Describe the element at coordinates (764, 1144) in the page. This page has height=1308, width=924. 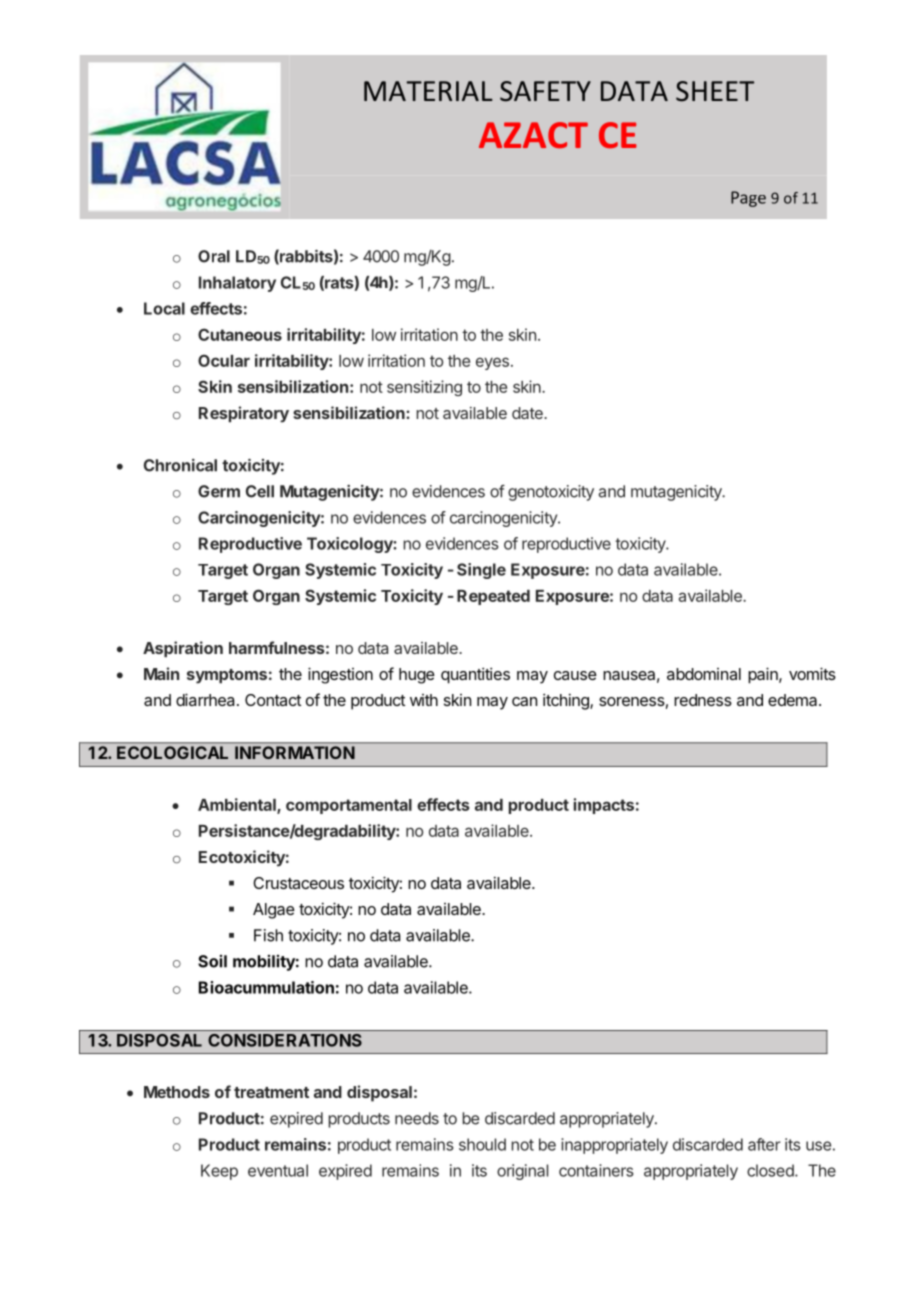
I see `after` at that location.
